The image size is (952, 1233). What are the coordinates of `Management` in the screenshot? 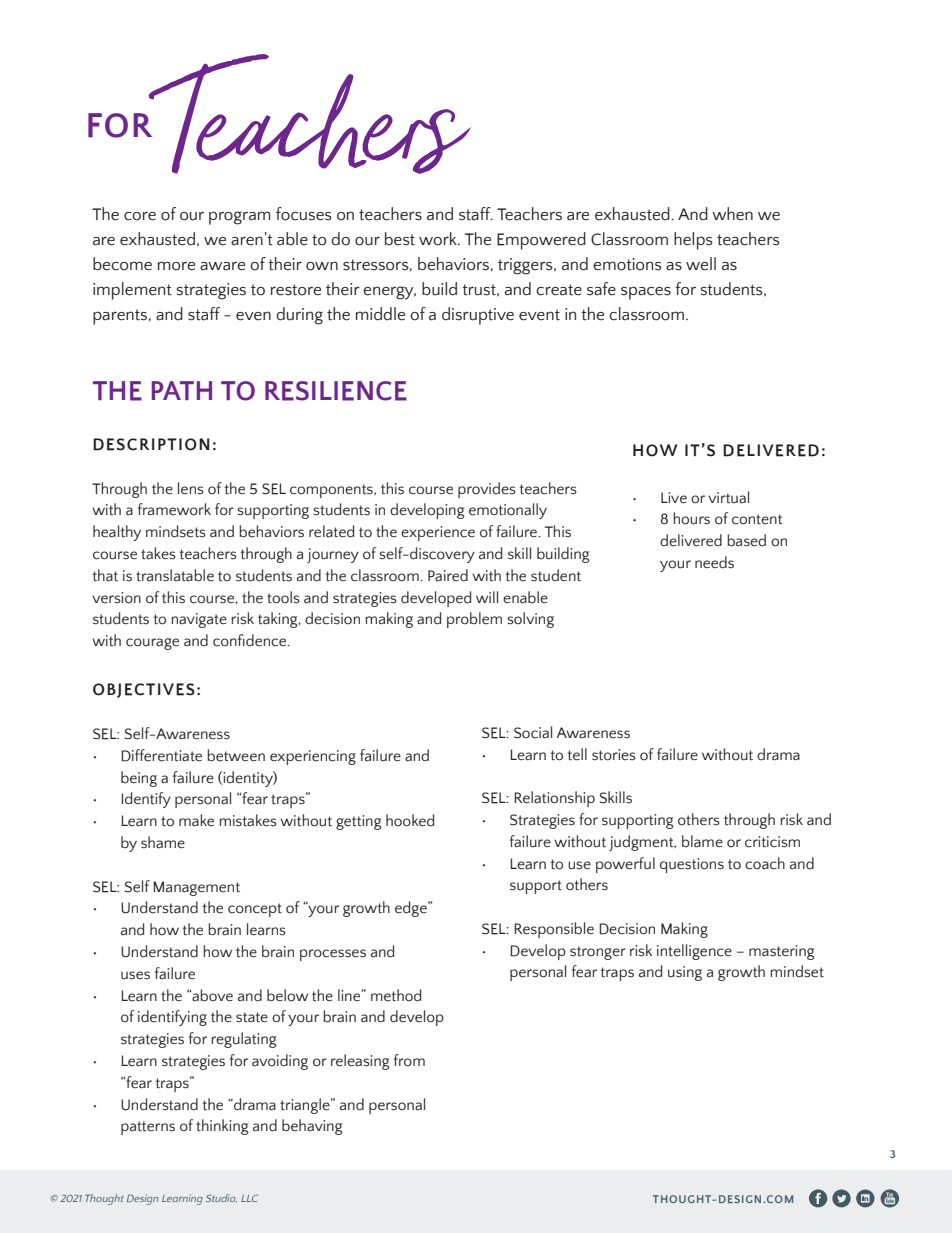 It's located at (196, 888).
